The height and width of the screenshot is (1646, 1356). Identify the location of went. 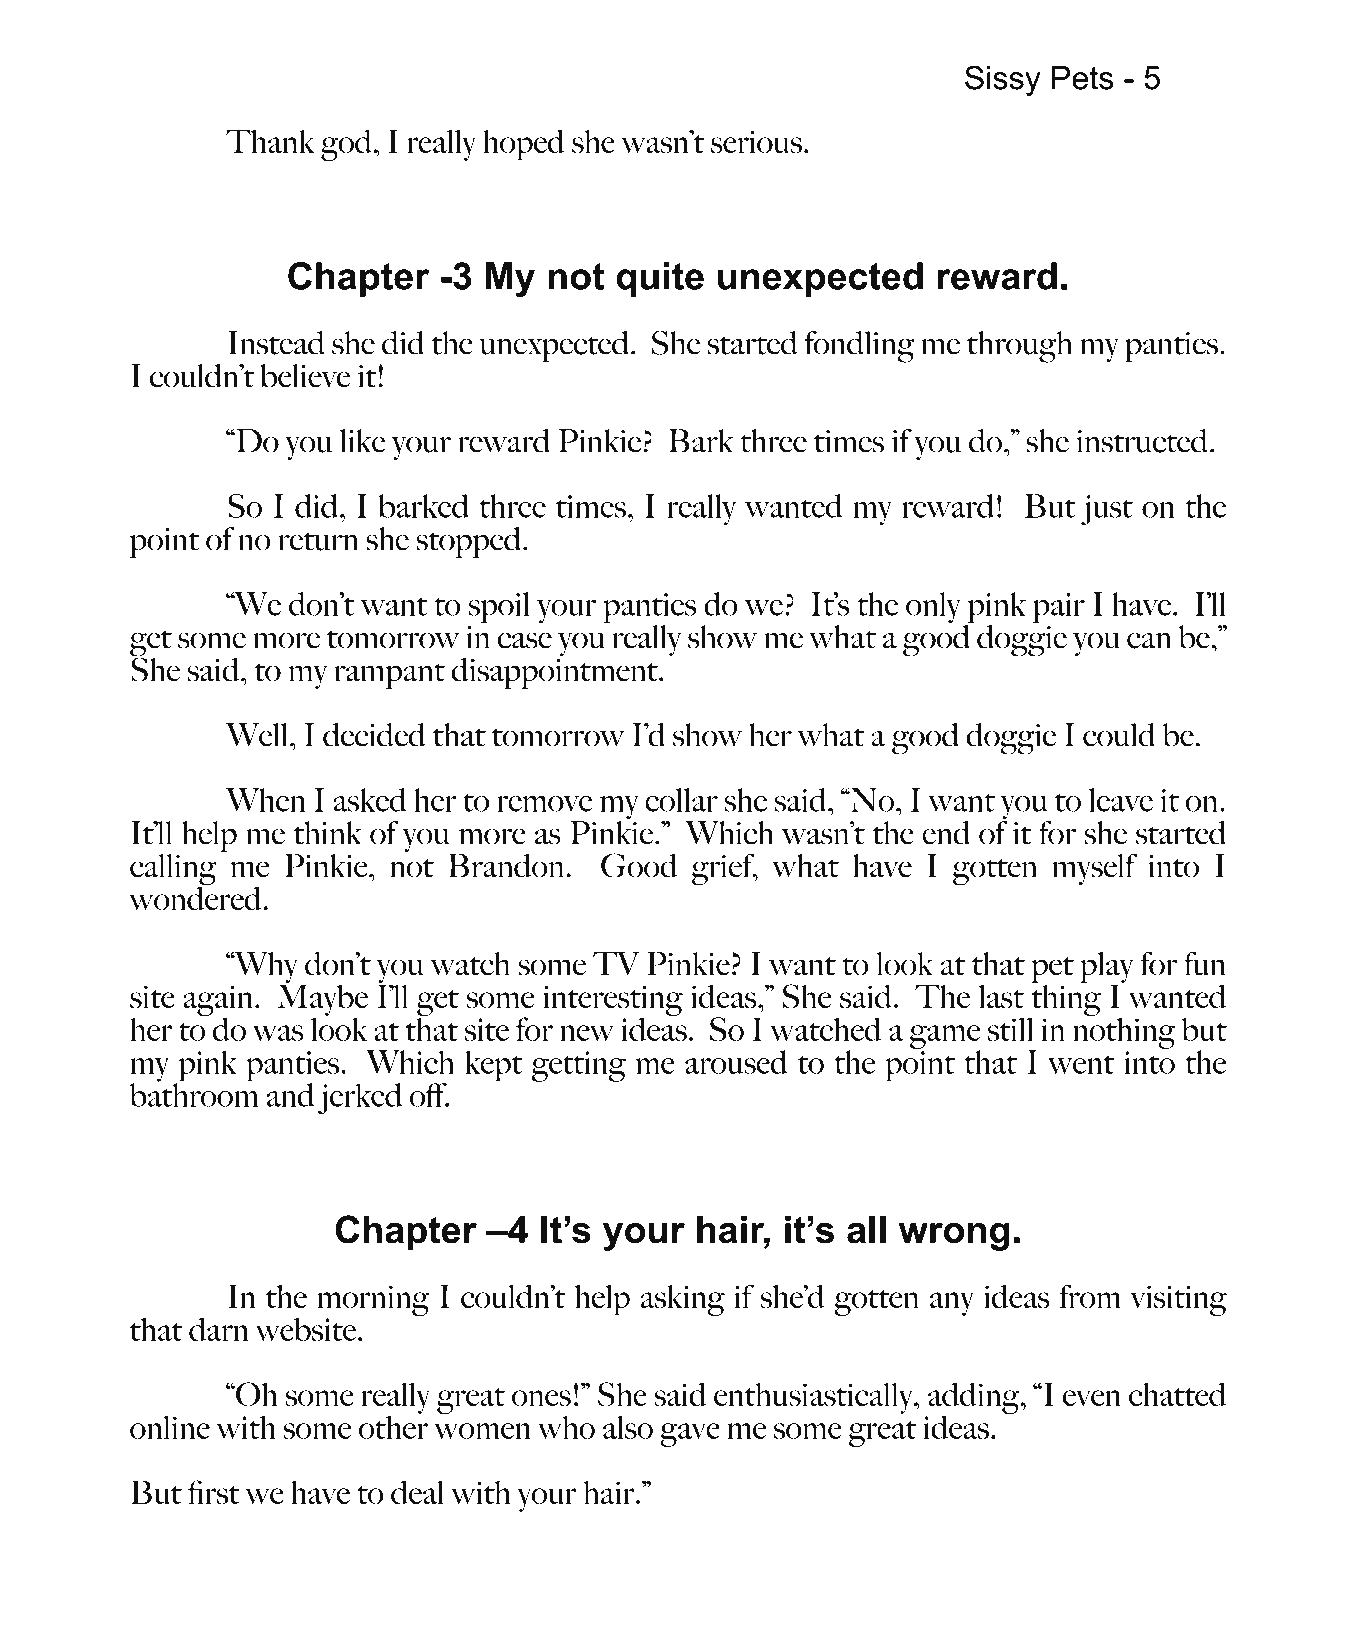
(1081, 1065).
